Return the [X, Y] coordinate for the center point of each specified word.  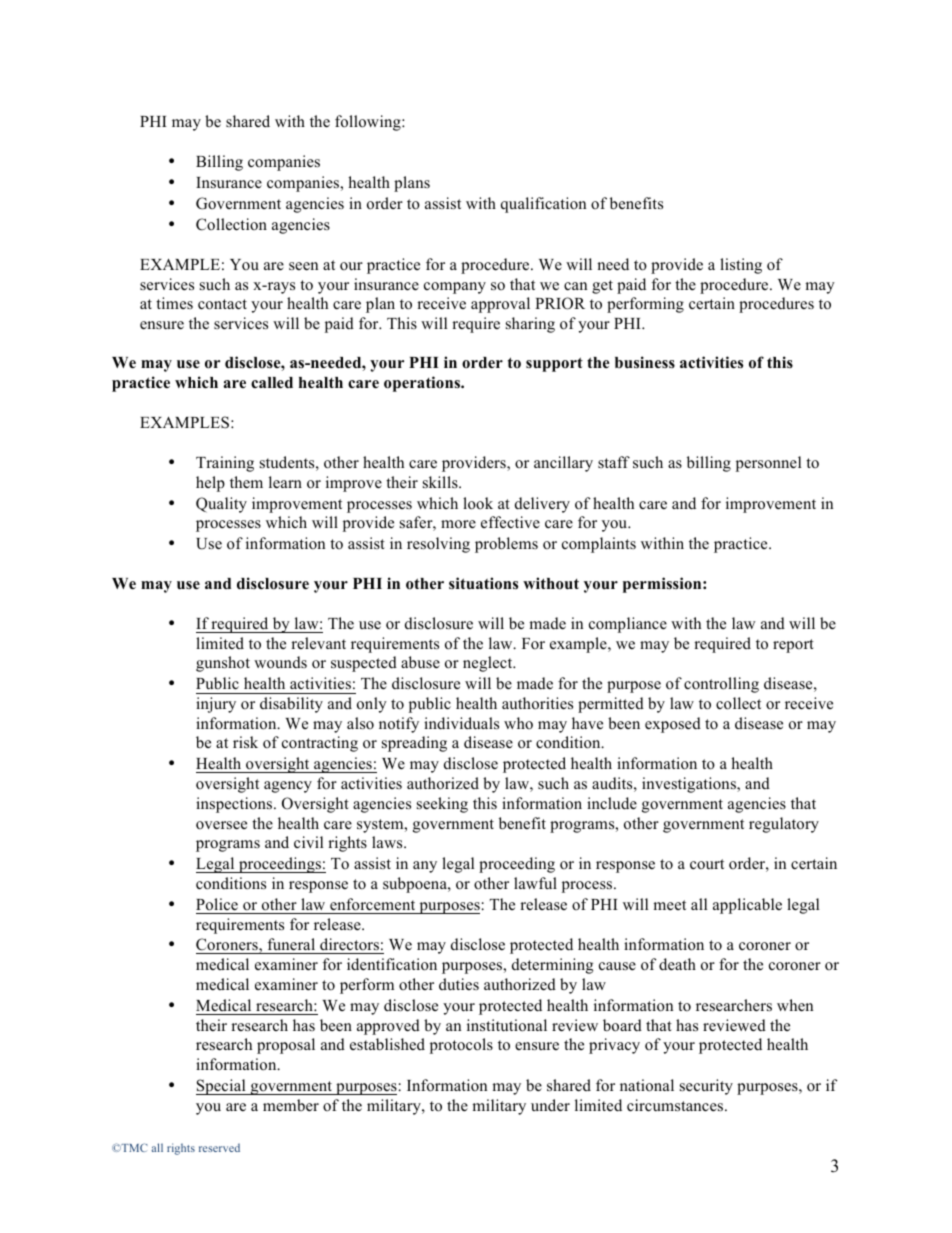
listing [741, 266]
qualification [543, 205]
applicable [747, 906]
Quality [221, 505]
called [272, 383]
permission [663, 585]
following [369, 123]
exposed [673, 725]
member [291, 1105]
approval [500, 305]
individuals [461, 723]
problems [506, 545]
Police [217, 904]
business [645, 362]
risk [245, 742]
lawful [535, 883]
